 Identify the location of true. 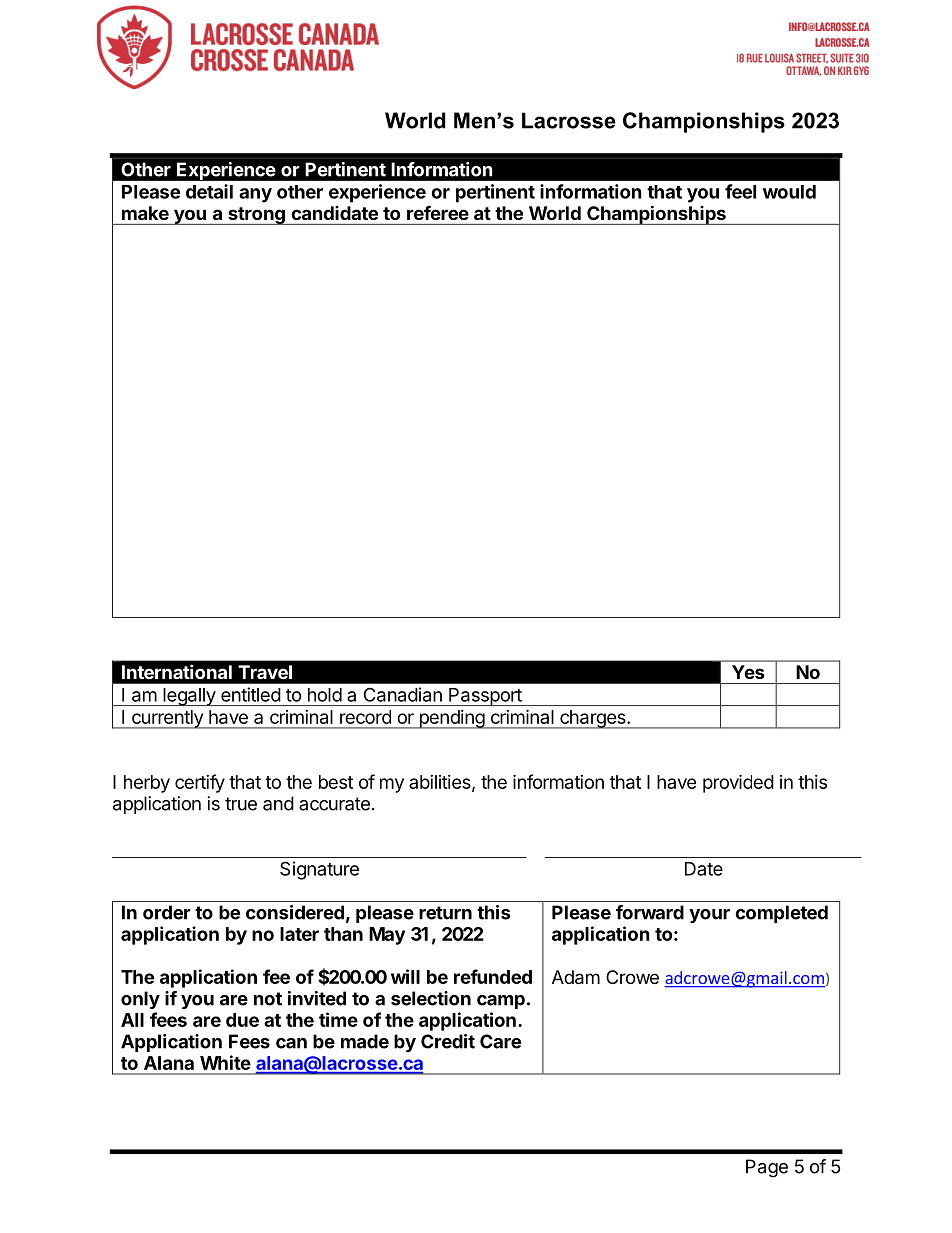
(241, 804).
